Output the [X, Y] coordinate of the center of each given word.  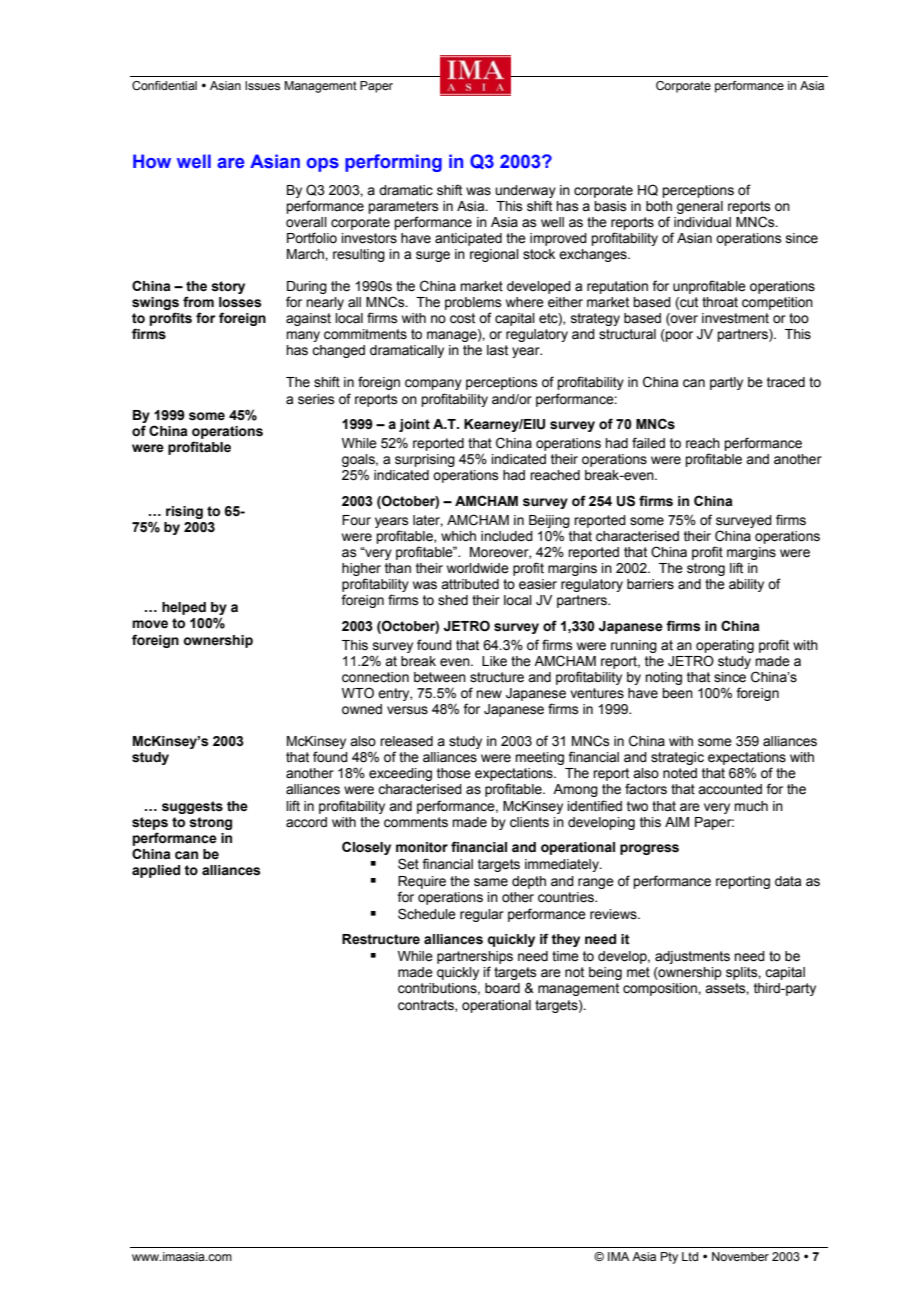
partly [726, 383]
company [433, 384]
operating [725, 646]
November [740, 1256]
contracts [427, 1006]
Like [494, 661]
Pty [669, 1258]
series [316, 399]
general [700, 207]
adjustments [692, 957]
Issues [262, 85]
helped [184, 608]
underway [525, 191]
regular [482, 915]
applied [156, 871]
